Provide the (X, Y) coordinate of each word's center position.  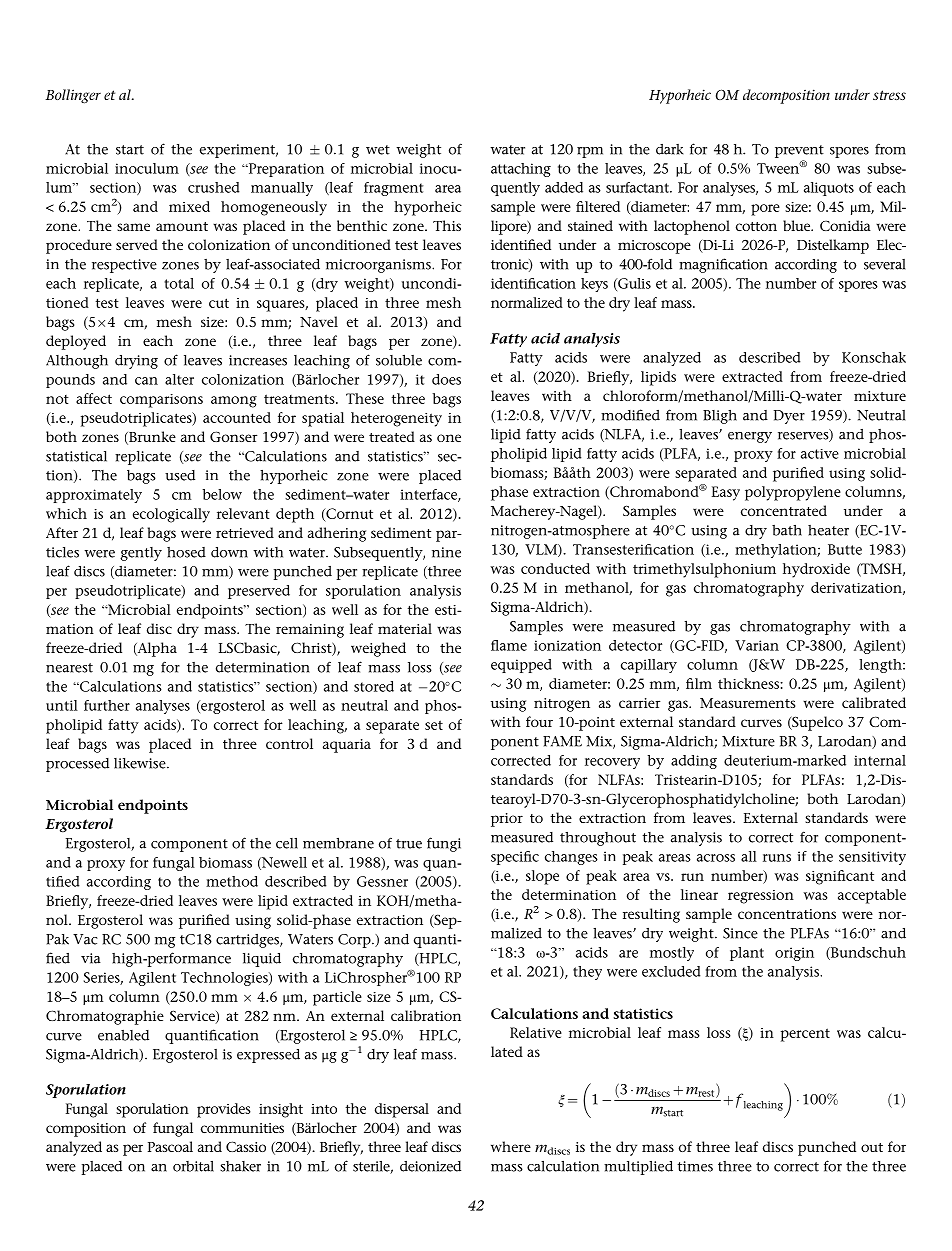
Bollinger (73, 96)
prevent (799, 151)
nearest (69, 668)
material (405, 628)
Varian (757, 645)
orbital (193, 1166)
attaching (521, 170)
